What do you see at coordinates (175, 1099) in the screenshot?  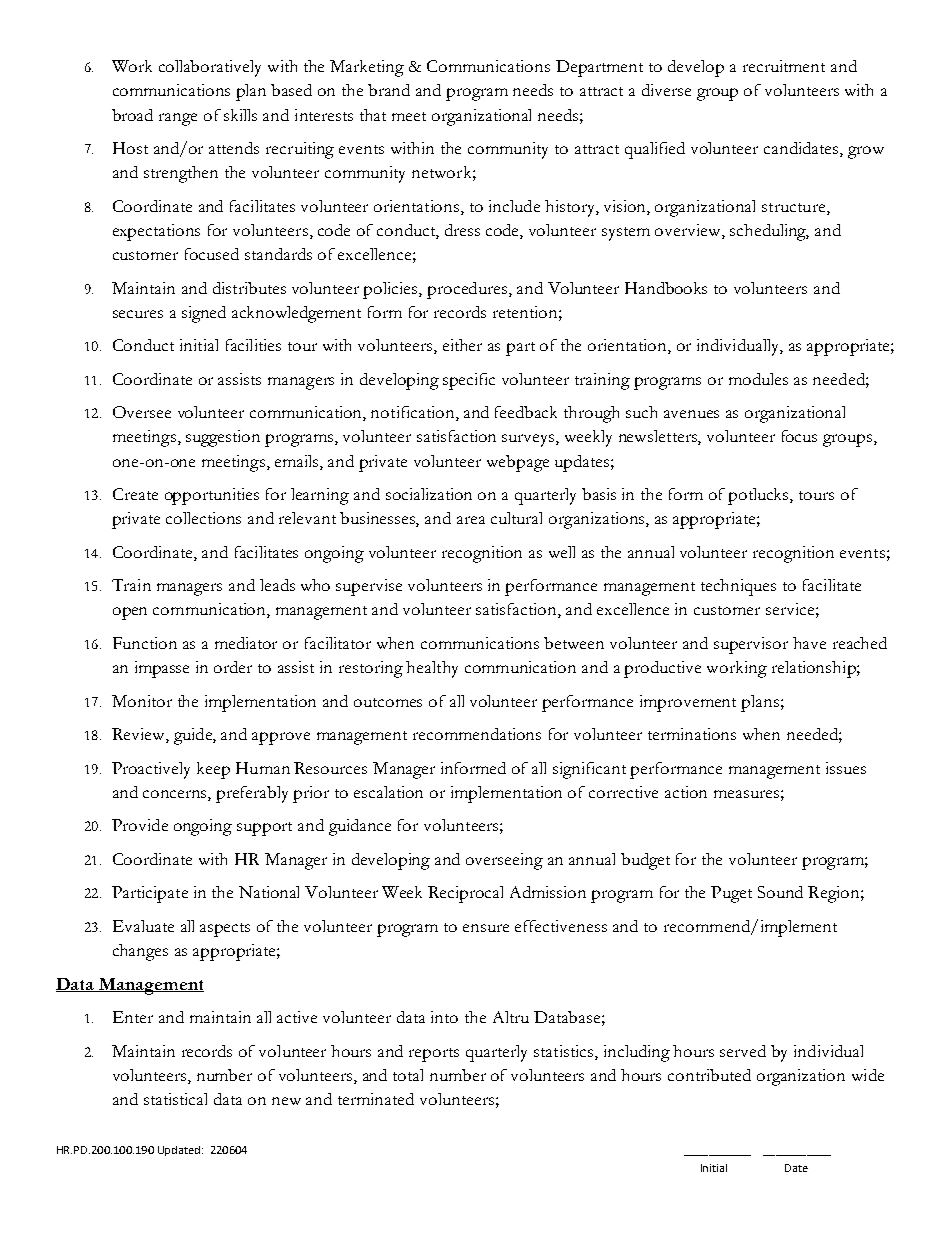 I see `statistical` at bounding box center [175, 1099].
